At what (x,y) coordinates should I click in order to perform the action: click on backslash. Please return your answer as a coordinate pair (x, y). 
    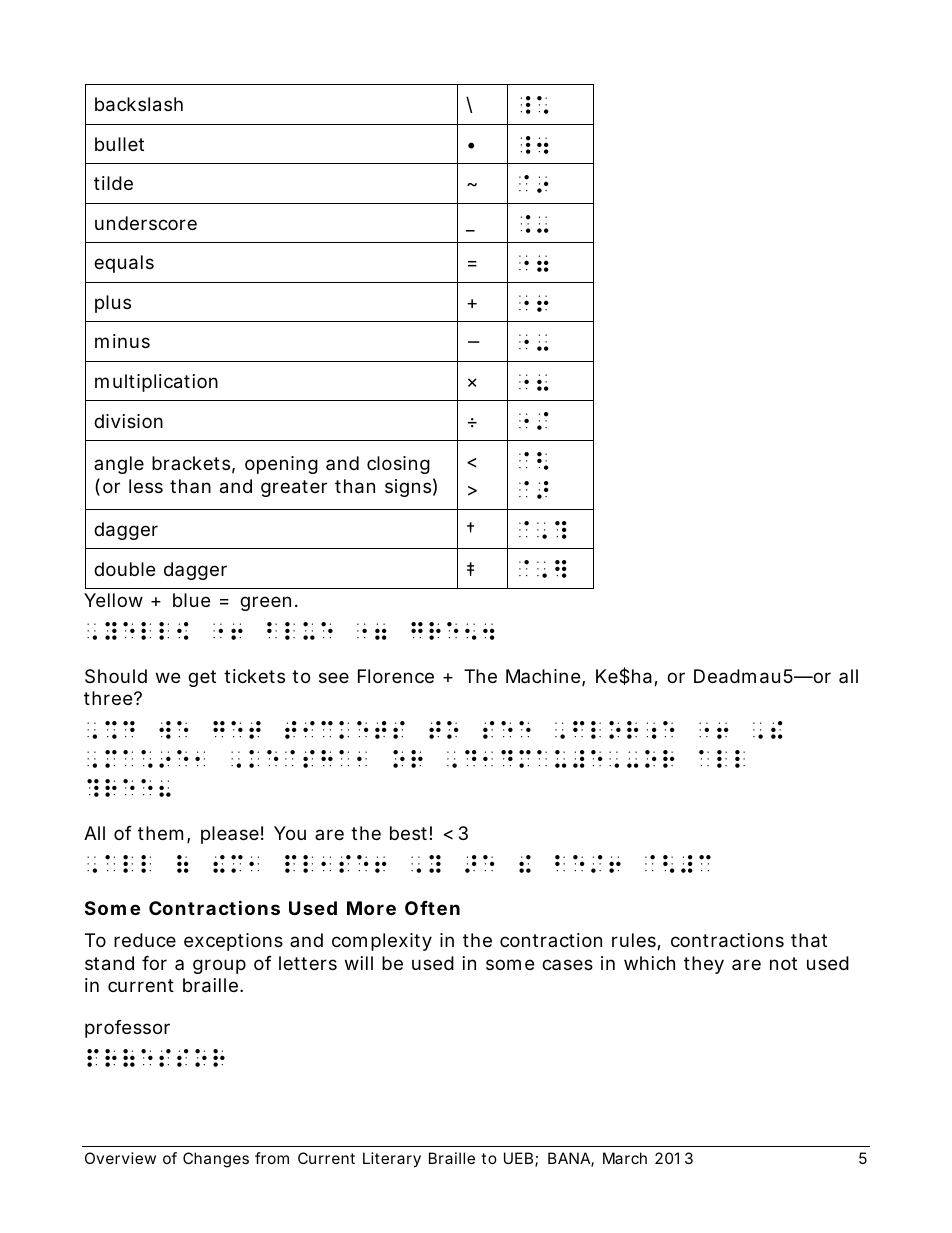
    Looking at the image, I should click on (139, 104).
